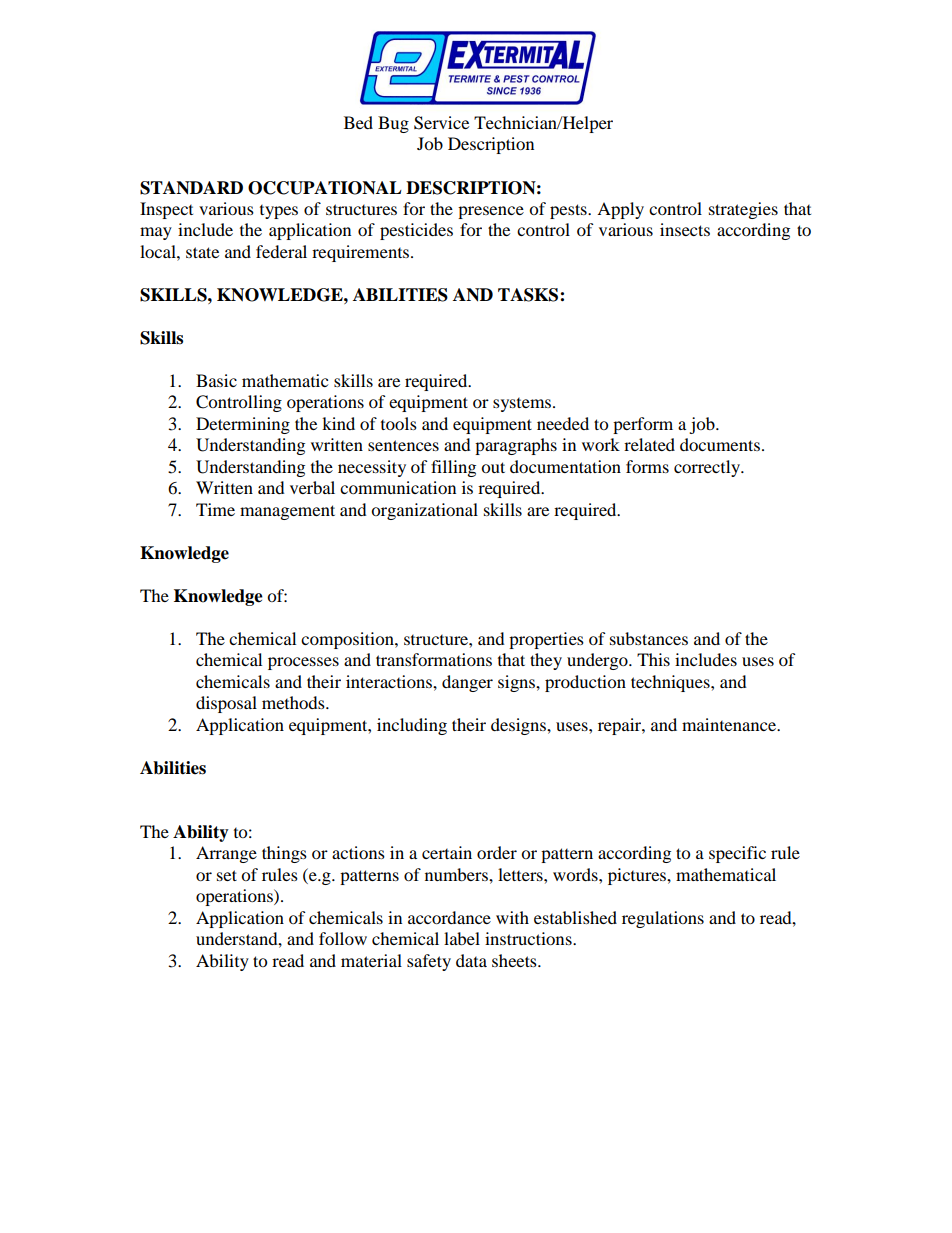 The image size is (952, 1233). Describe the element at coordinates (227, 875) in the screenshot. I see `set` at that location.
